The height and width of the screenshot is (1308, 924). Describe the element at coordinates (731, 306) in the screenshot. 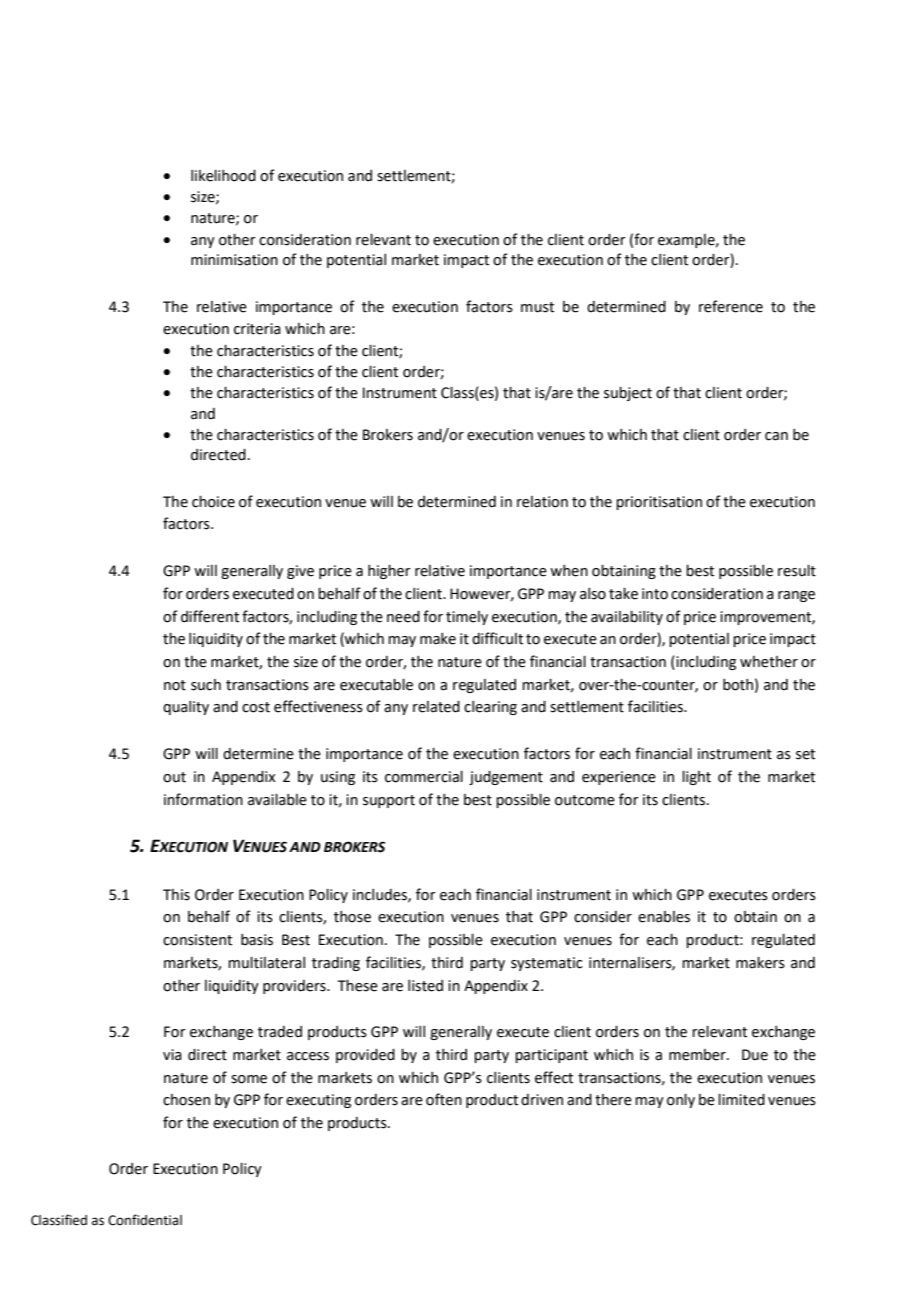

I see `reference` at that location.
